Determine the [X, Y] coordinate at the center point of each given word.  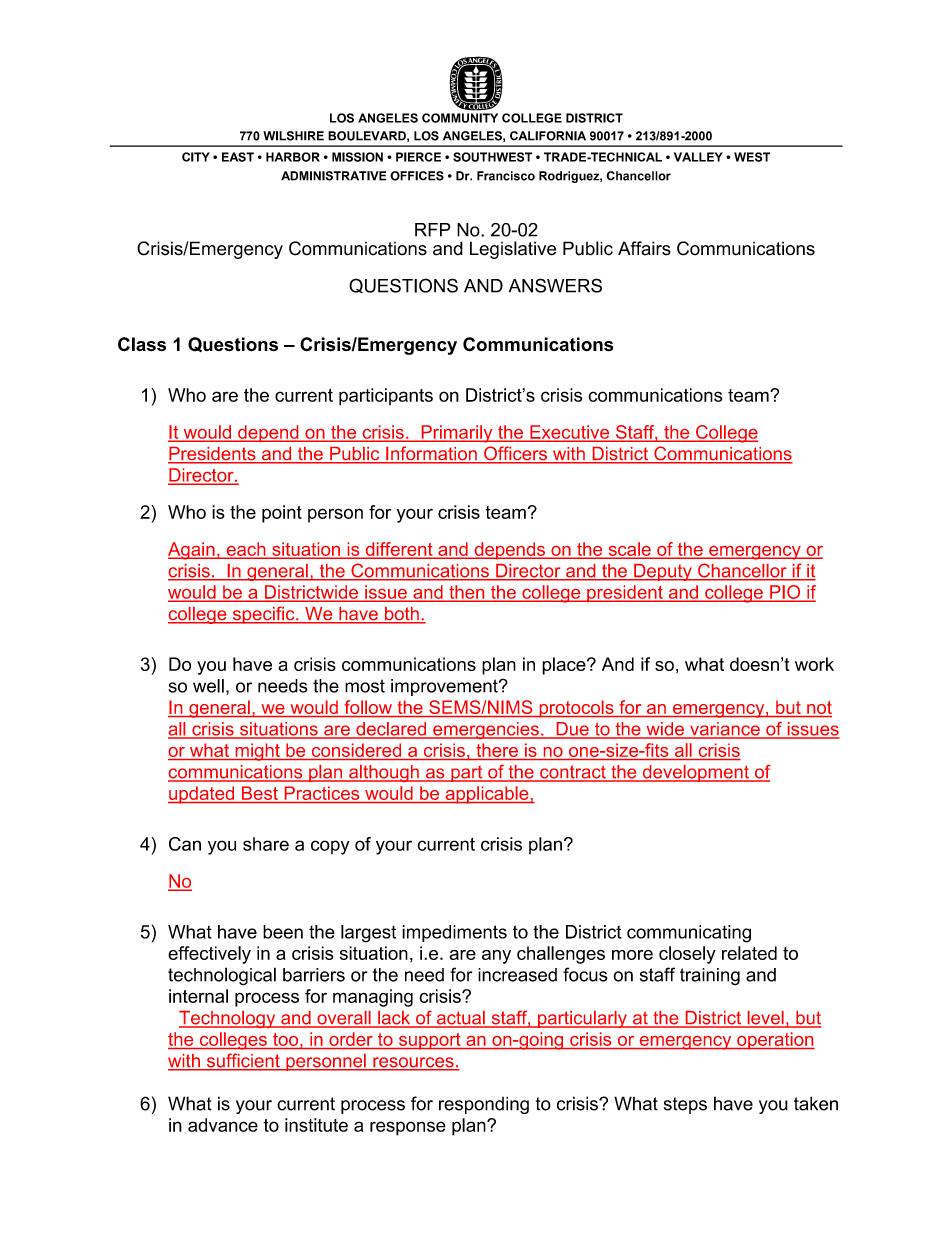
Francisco [506, 176]
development [695, 773]
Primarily [457, 434]
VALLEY [698, 157]
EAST [238, 157]
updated [202, 795]
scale [629, 550]
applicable [487, 795]
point [282, 514]
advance [223, 1125]
